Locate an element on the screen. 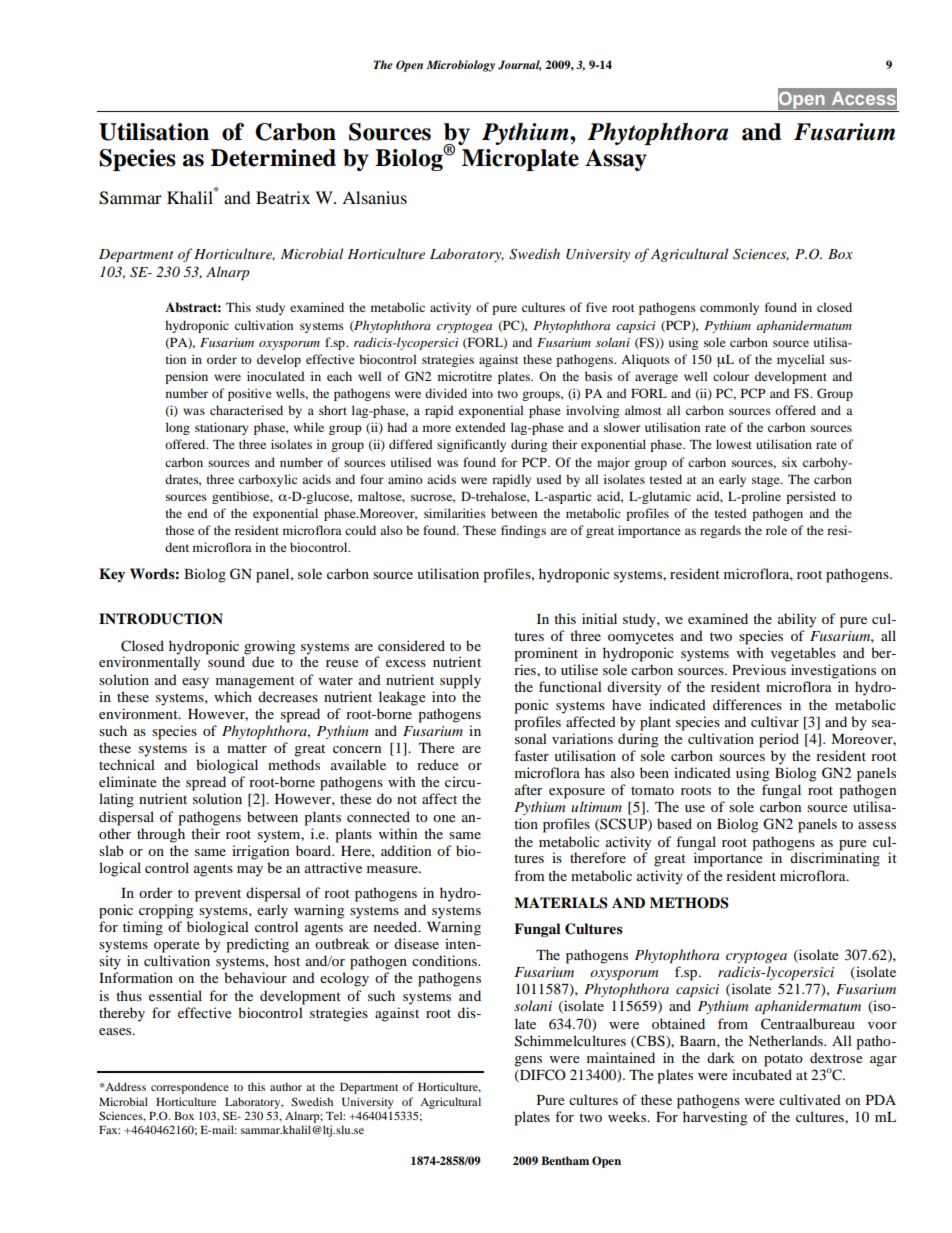 The height and width of the screenshot is (1233, 952). Bentham is located at coordinates (565, 1160).
